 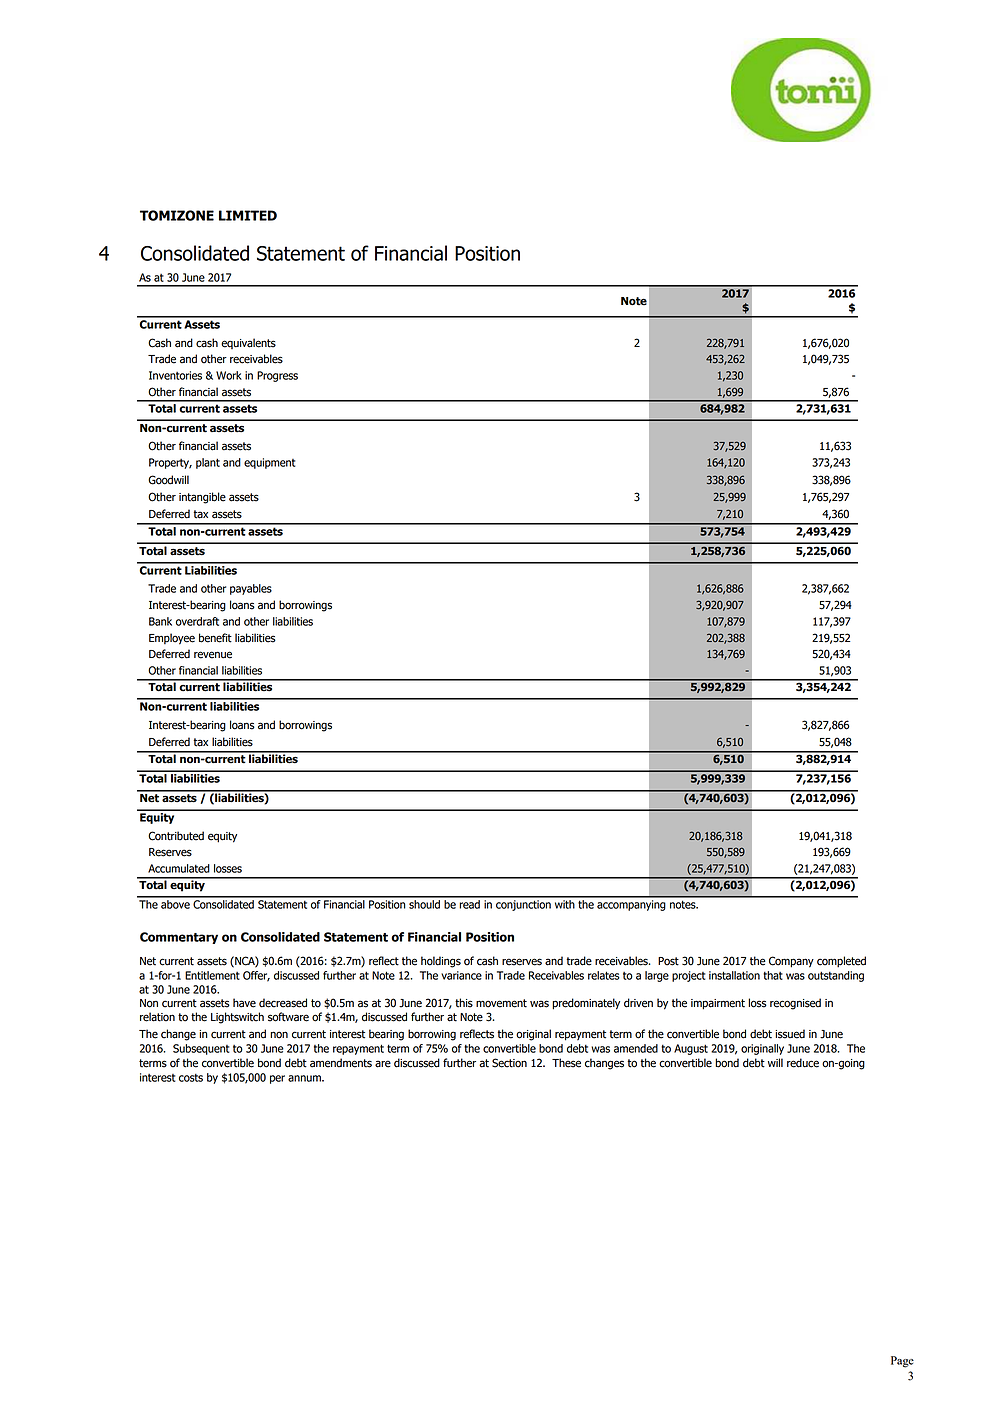 I want to click on holdings, so click(x=441, y=962).
